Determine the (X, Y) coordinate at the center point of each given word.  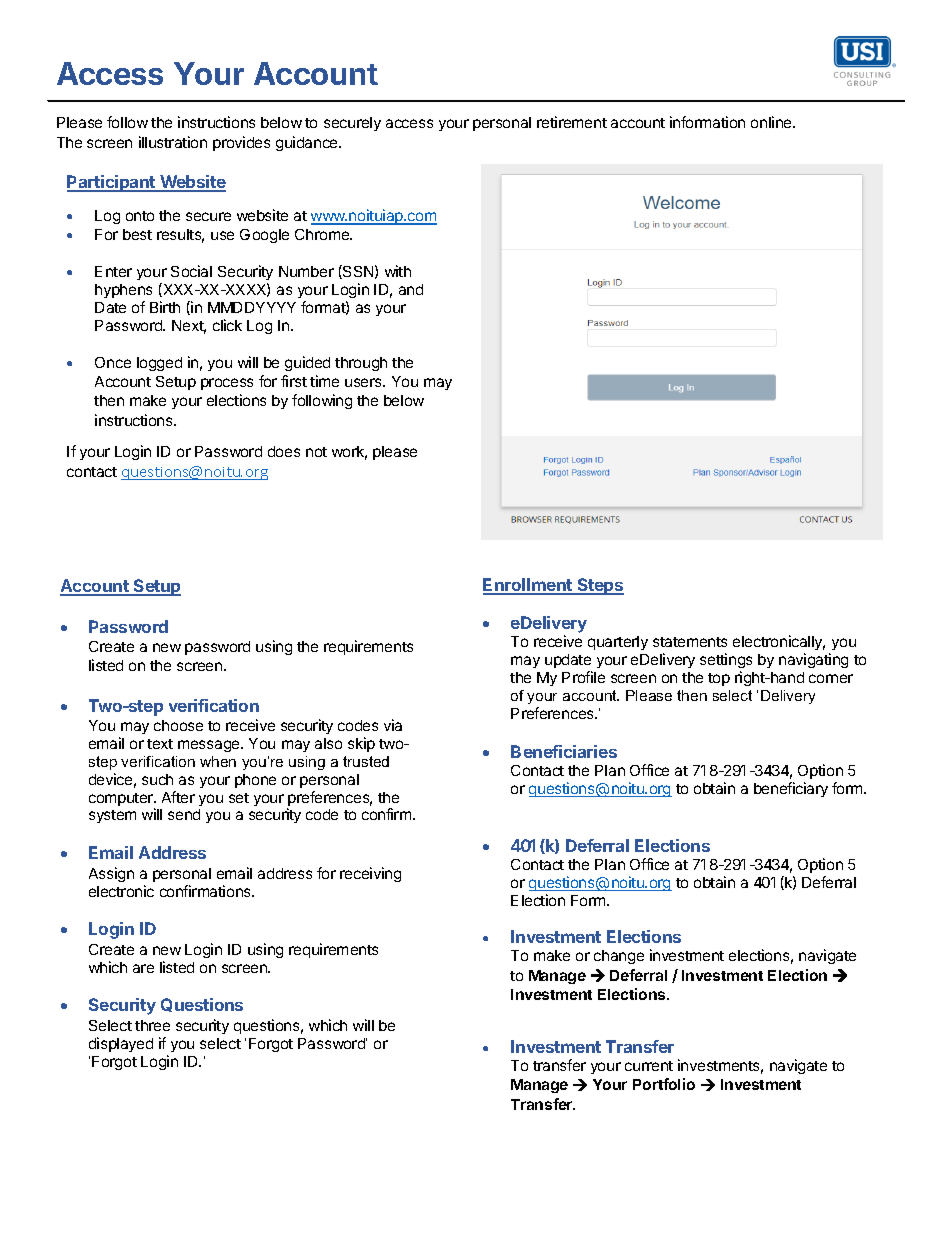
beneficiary (791, 789)
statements (690, 642)
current (649, 1066)
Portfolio (664, 1084)
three (152, 1025)
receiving (370, 874)
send (184, 814)
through (361, 364)
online (772, 122)
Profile (583, 677)
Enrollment (528, 586)
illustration (173, 142)
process (227, 384)
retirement (572, 122)
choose (178, 725)
